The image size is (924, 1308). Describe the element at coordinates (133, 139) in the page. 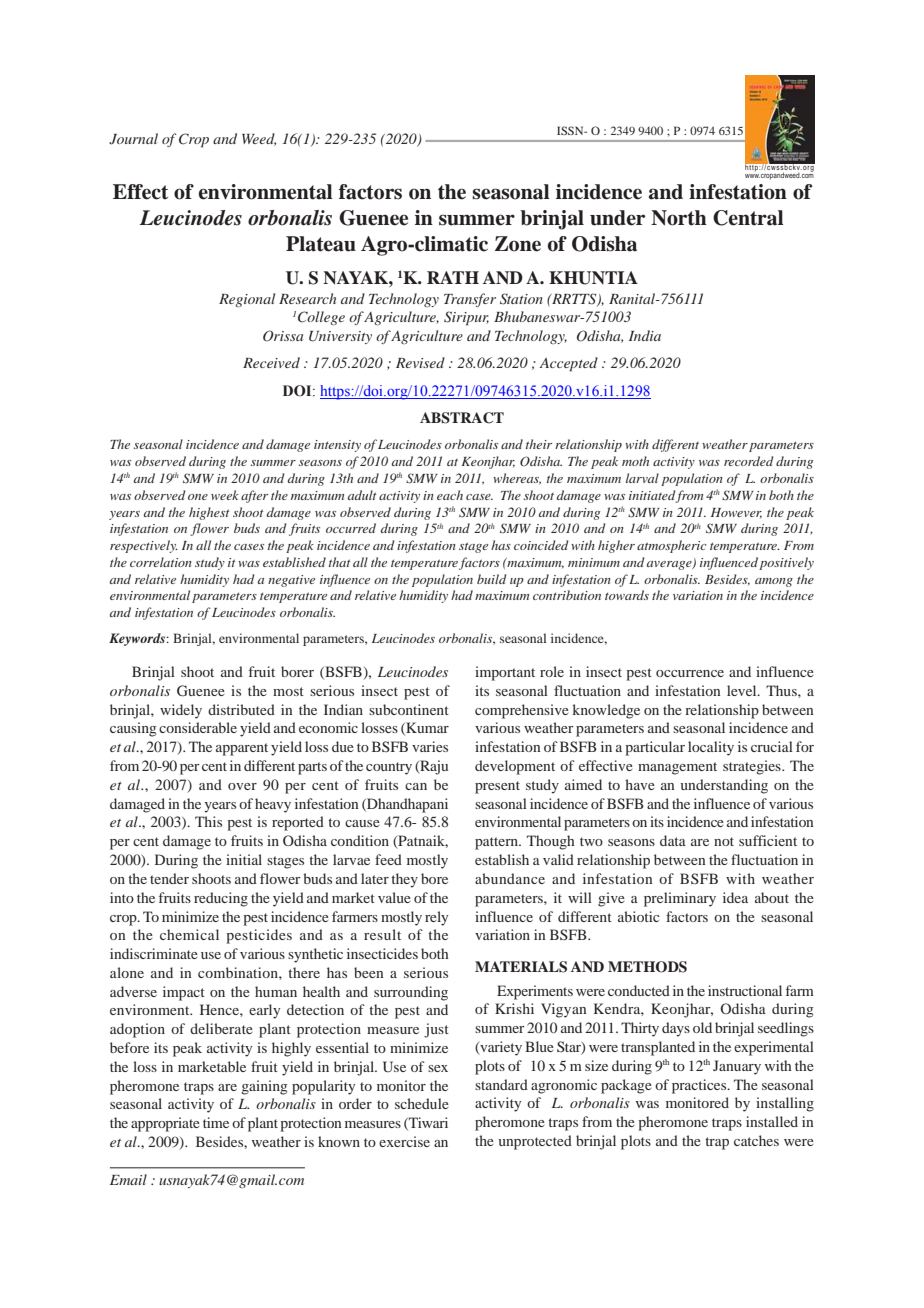

I see `Journal` at that location.
